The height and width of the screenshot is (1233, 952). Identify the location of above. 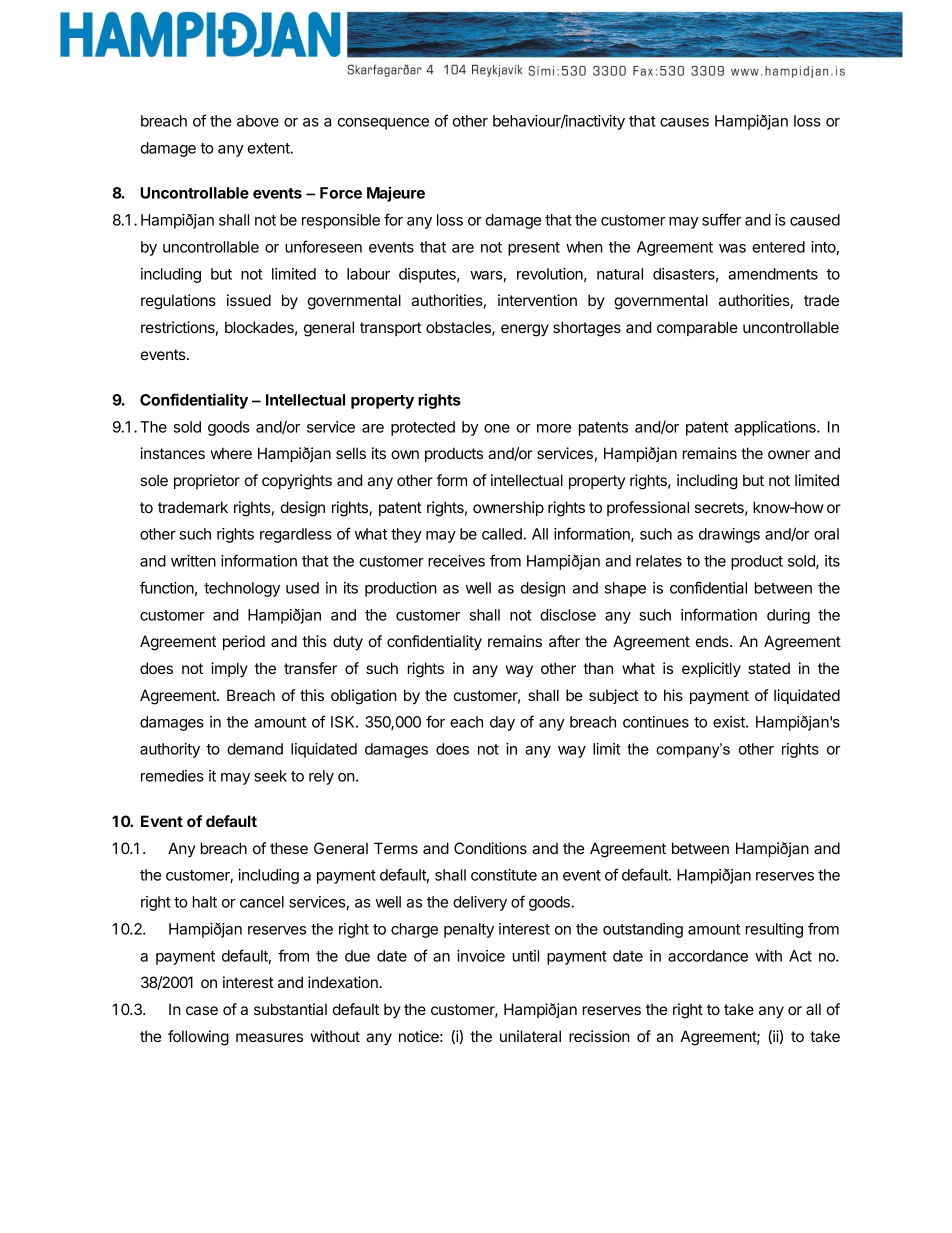
(258, 121).
